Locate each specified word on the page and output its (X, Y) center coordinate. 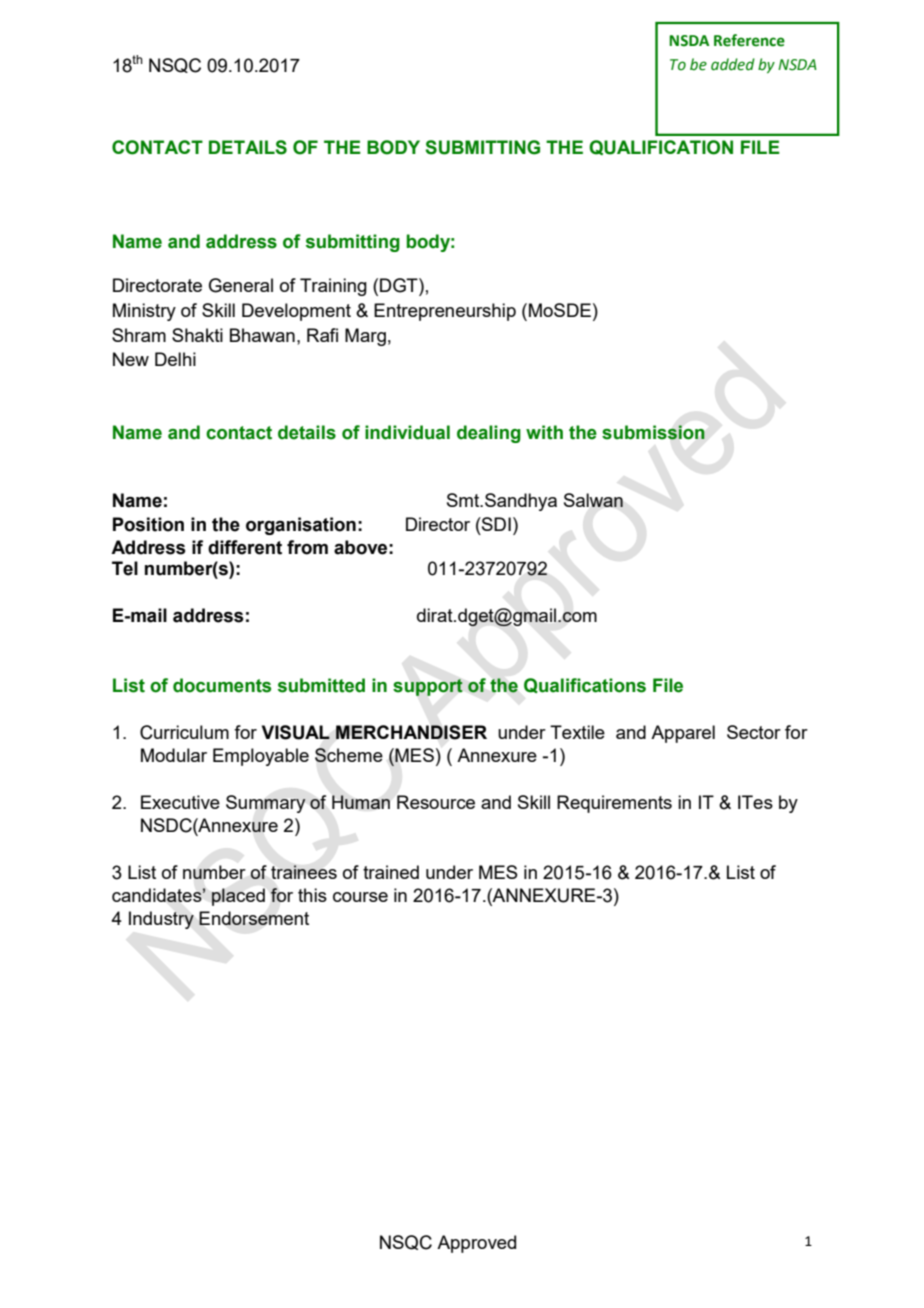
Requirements (614, 804)
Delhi (175, 359)
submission (653, 432)
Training (333, 287)
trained (391, 872)
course (360, 897)
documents (222, 685)
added (733, 64)
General (241, 285)
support (428, 687)
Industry (161, 920)
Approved (476, 1244)
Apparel (683, 734)
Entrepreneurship (445, 312)
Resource (436, 802)
